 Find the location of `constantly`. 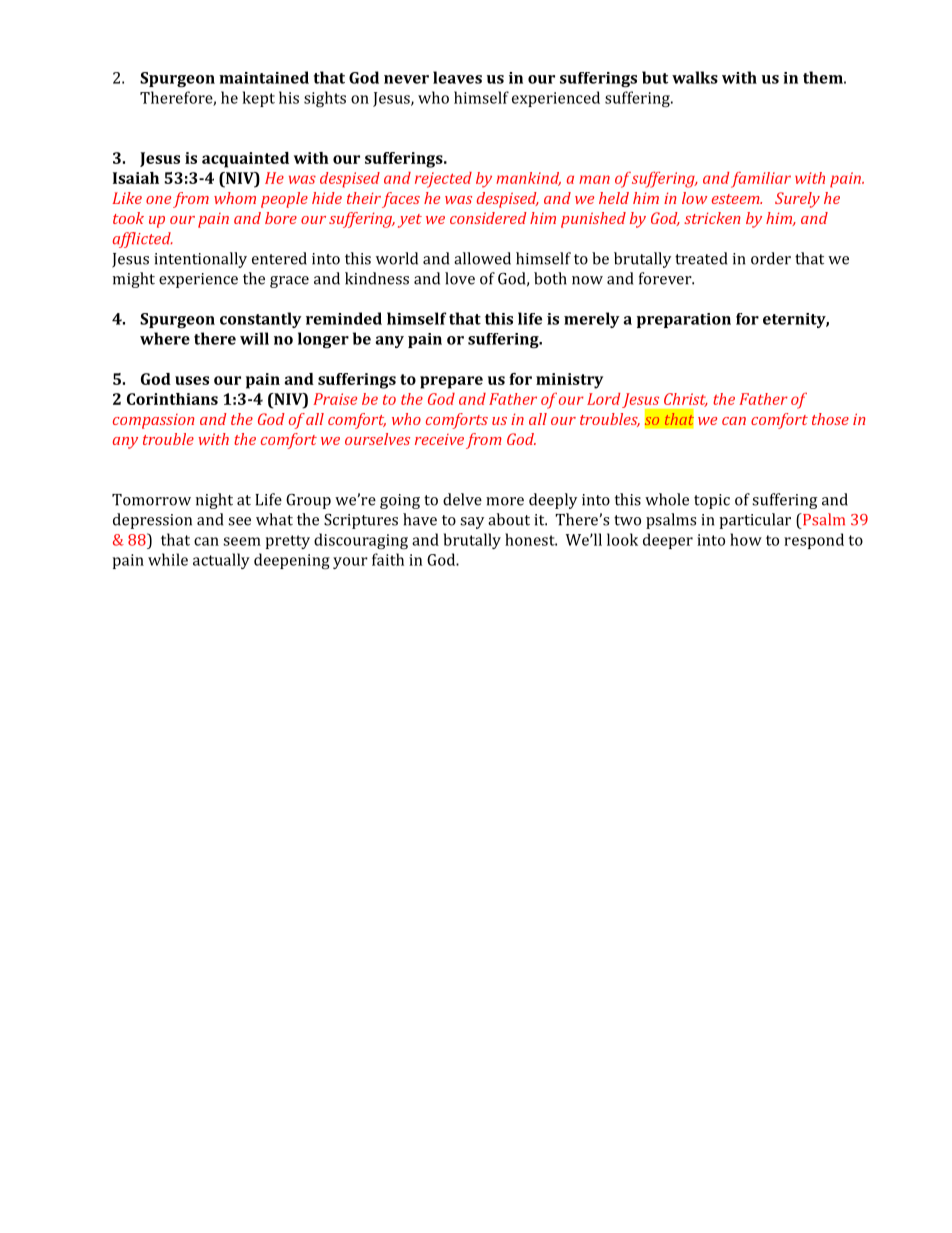

constantly is located at coordinates (261, 320).
